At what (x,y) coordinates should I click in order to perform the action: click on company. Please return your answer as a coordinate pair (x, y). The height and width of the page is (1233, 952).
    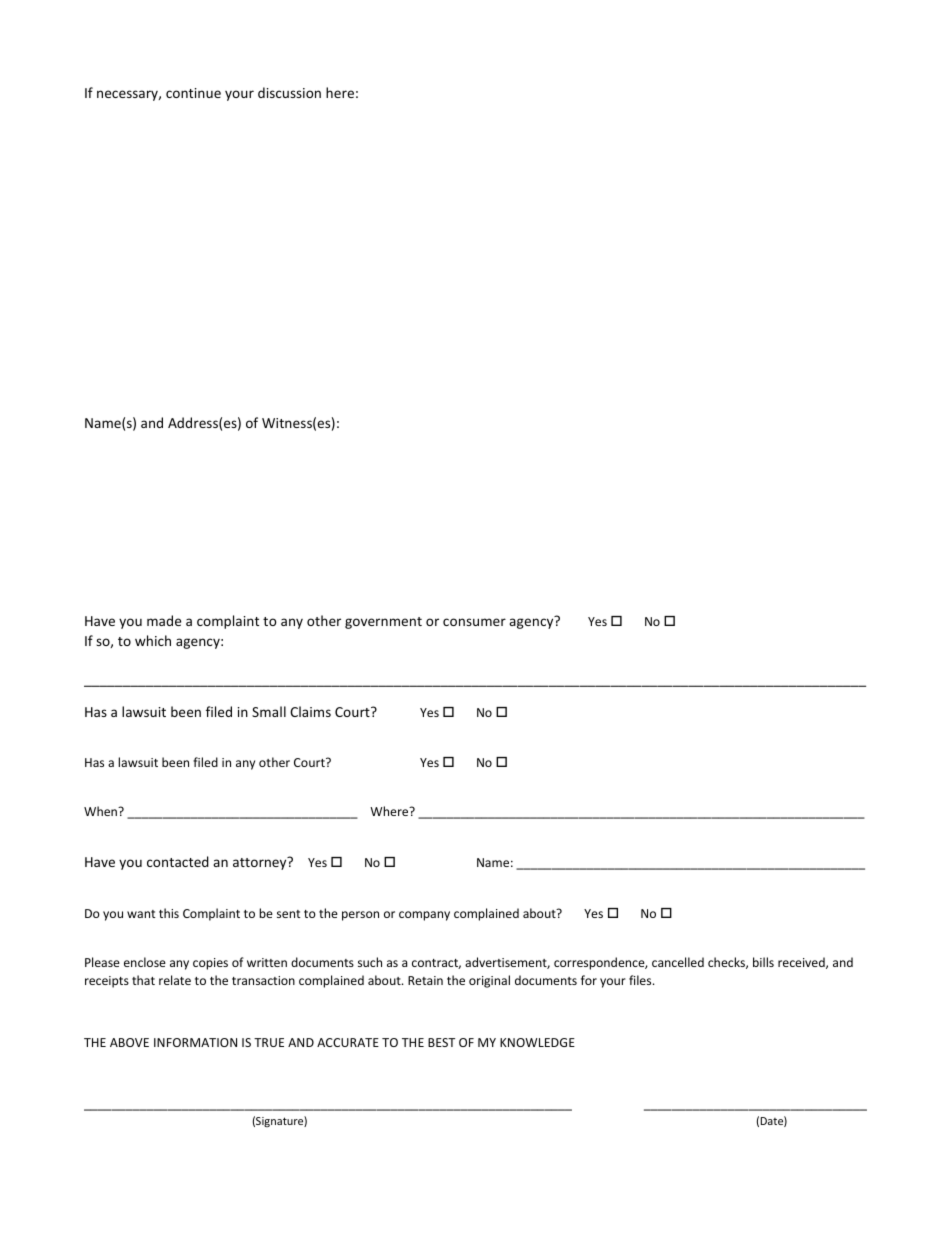
    Looking at the image, I should click on (424, 916).
